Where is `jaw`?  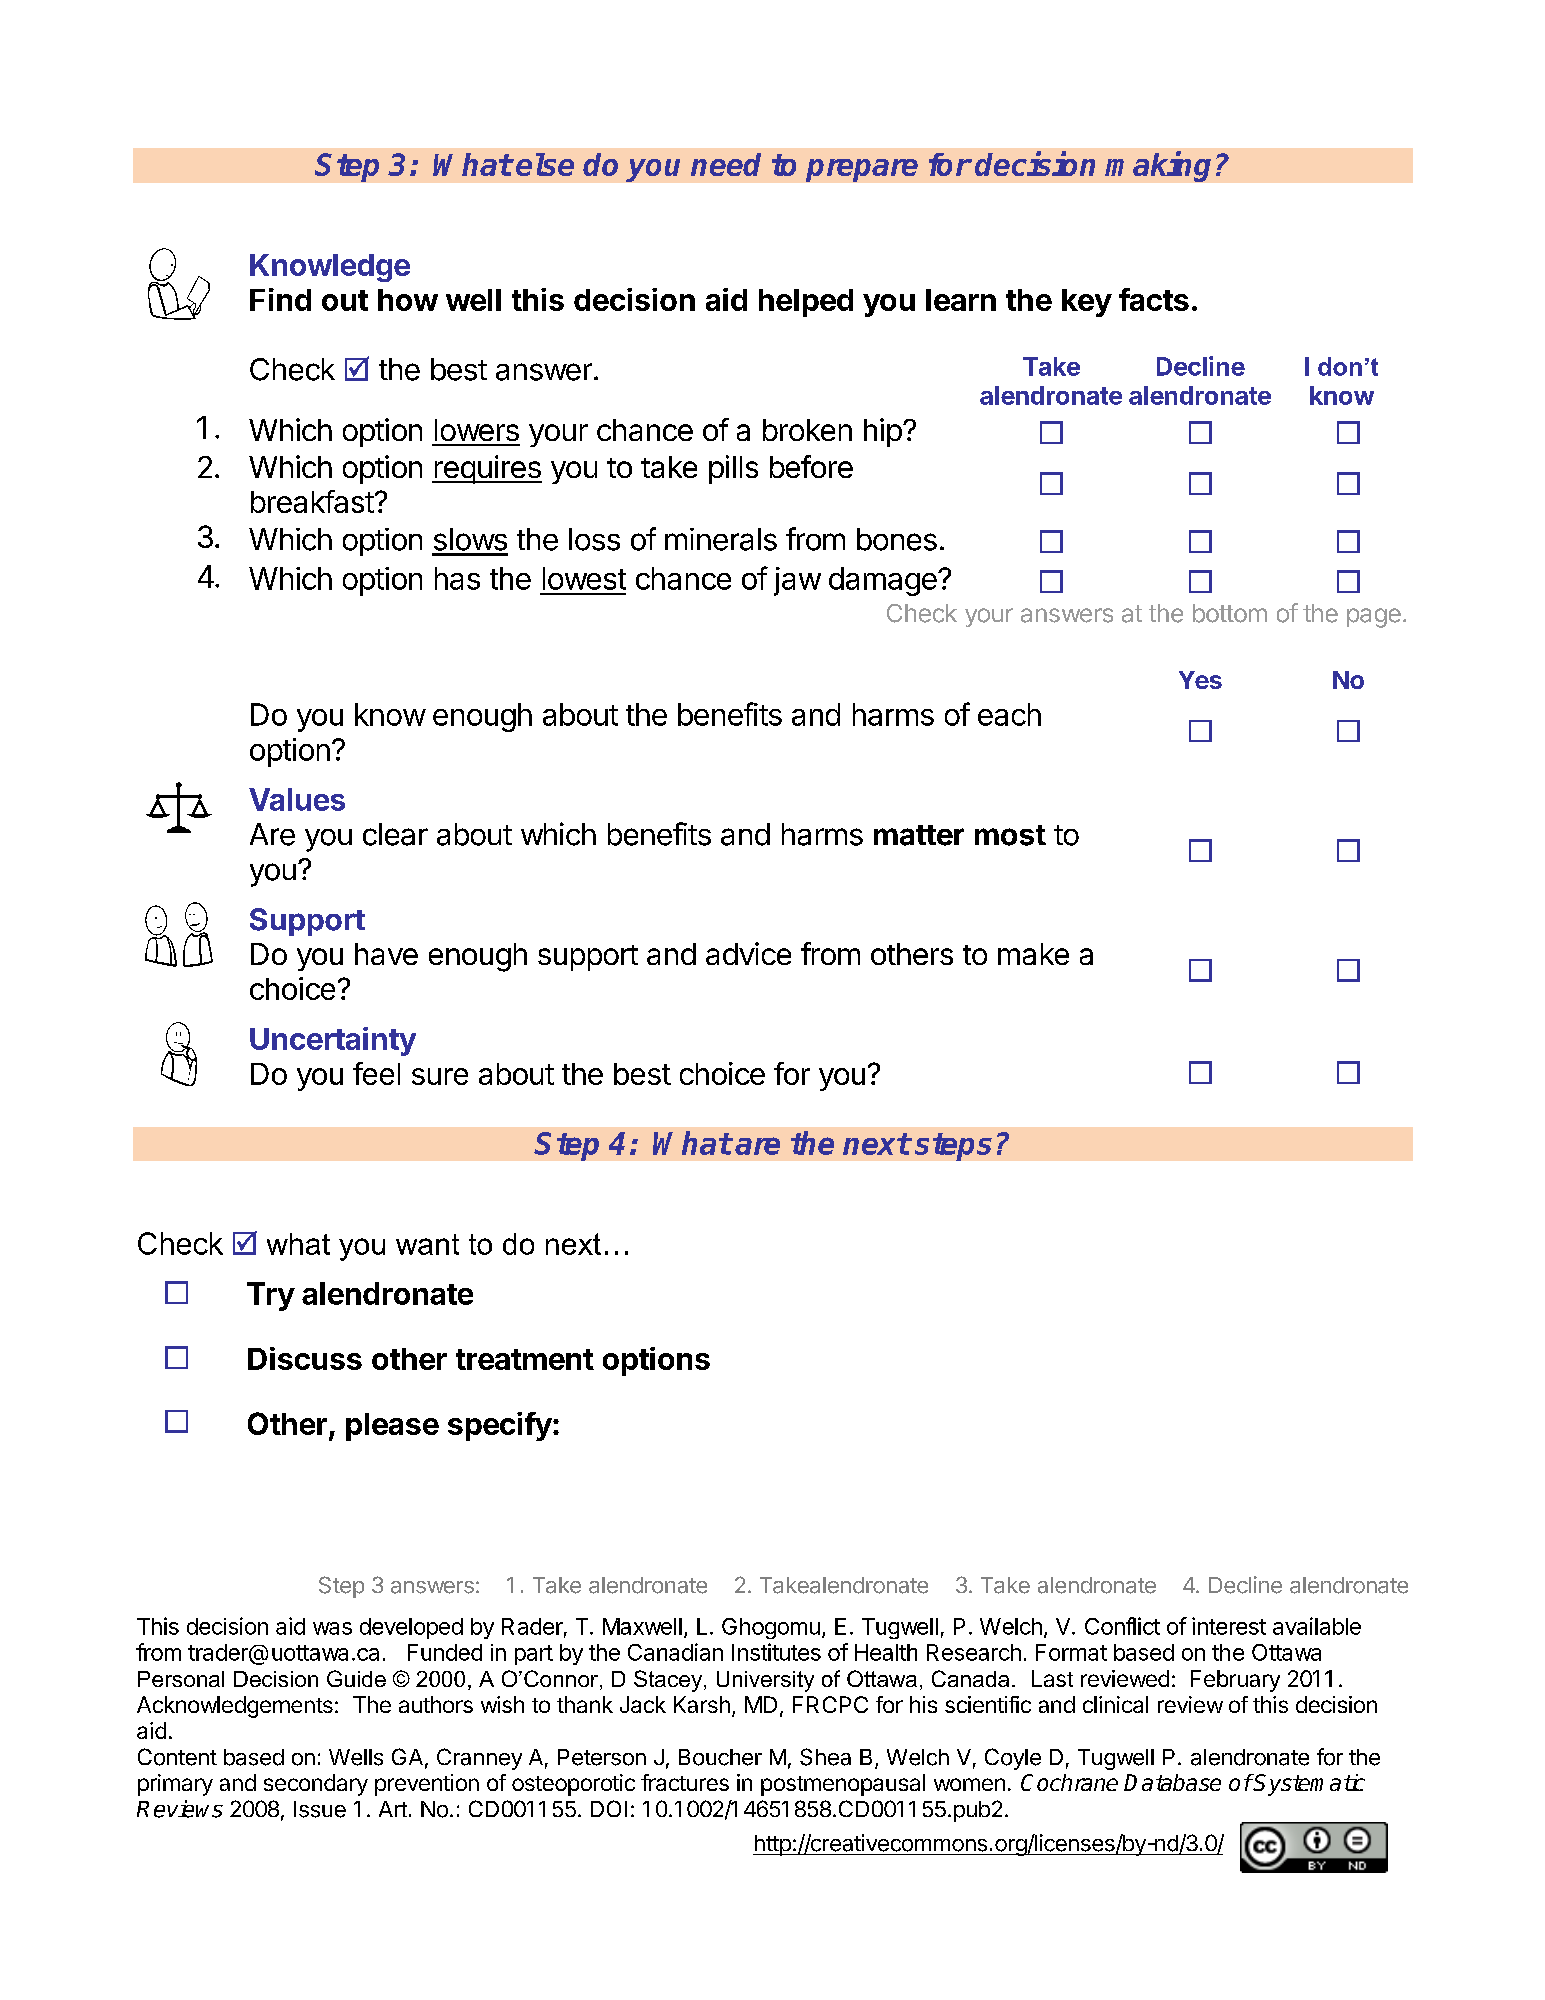 jaw is located at coordinates (797, 581).
